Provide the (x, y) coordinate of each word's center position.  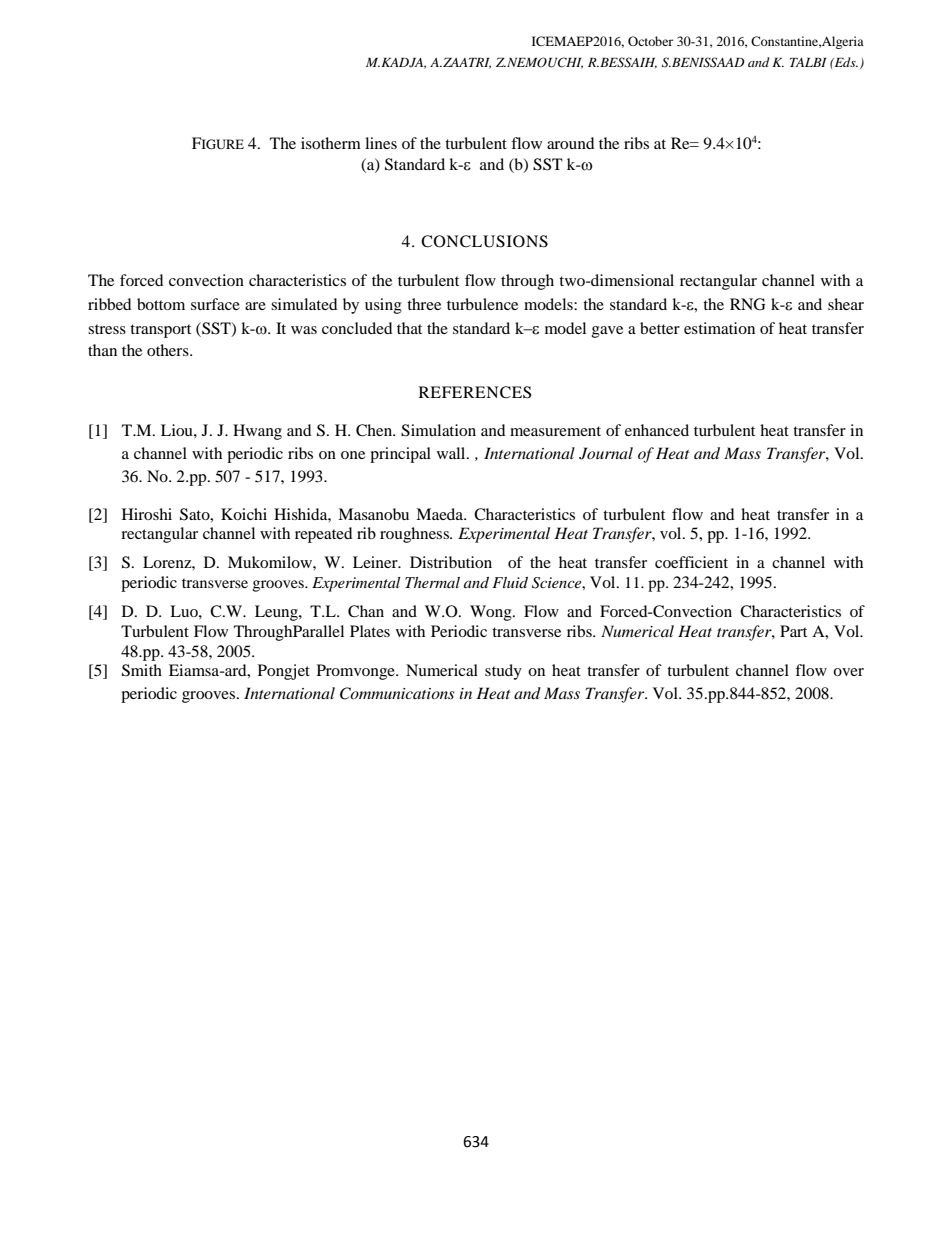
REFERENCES (475, 392)
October (650, 41)
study (503, 672)
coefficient (691, 562)
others (169, 350)
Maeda (440, 514)
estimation (719, 328)
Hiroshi (147, 514)
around (571, 143)
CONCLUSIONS (484, 241)
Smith (142, 670)
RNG (747, 304)
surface (215, 304)
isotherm (331, 143)
